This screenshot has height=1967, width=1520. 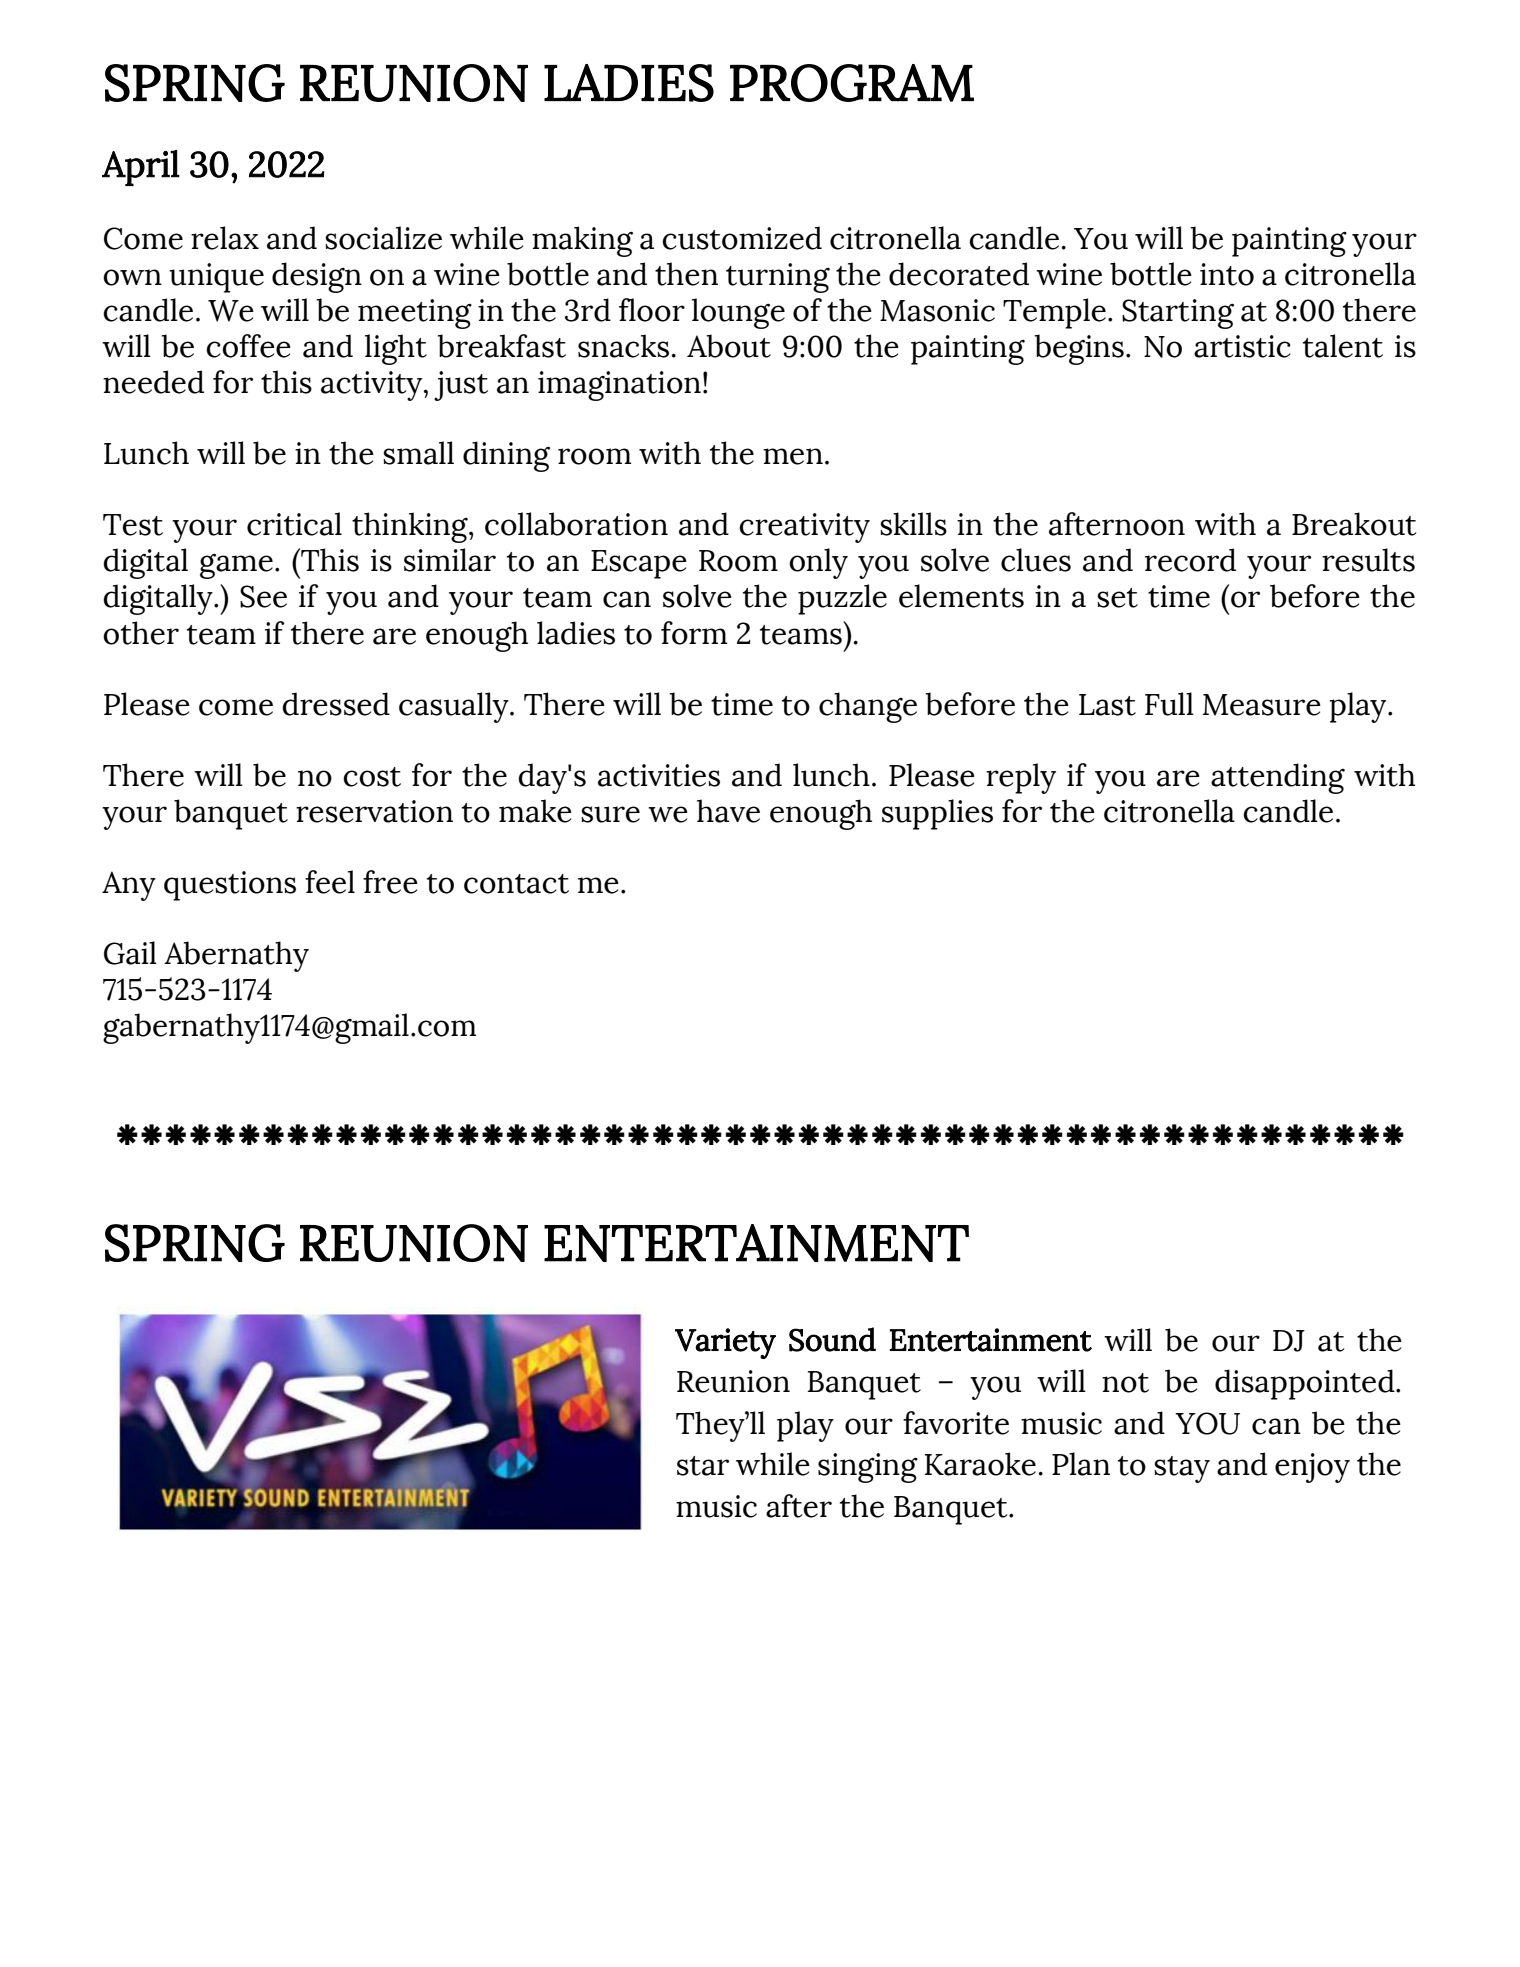 What do you see at coordinates (1227, 274) in the screenshot?
I see `into` at bounding box center [1227, 274].
